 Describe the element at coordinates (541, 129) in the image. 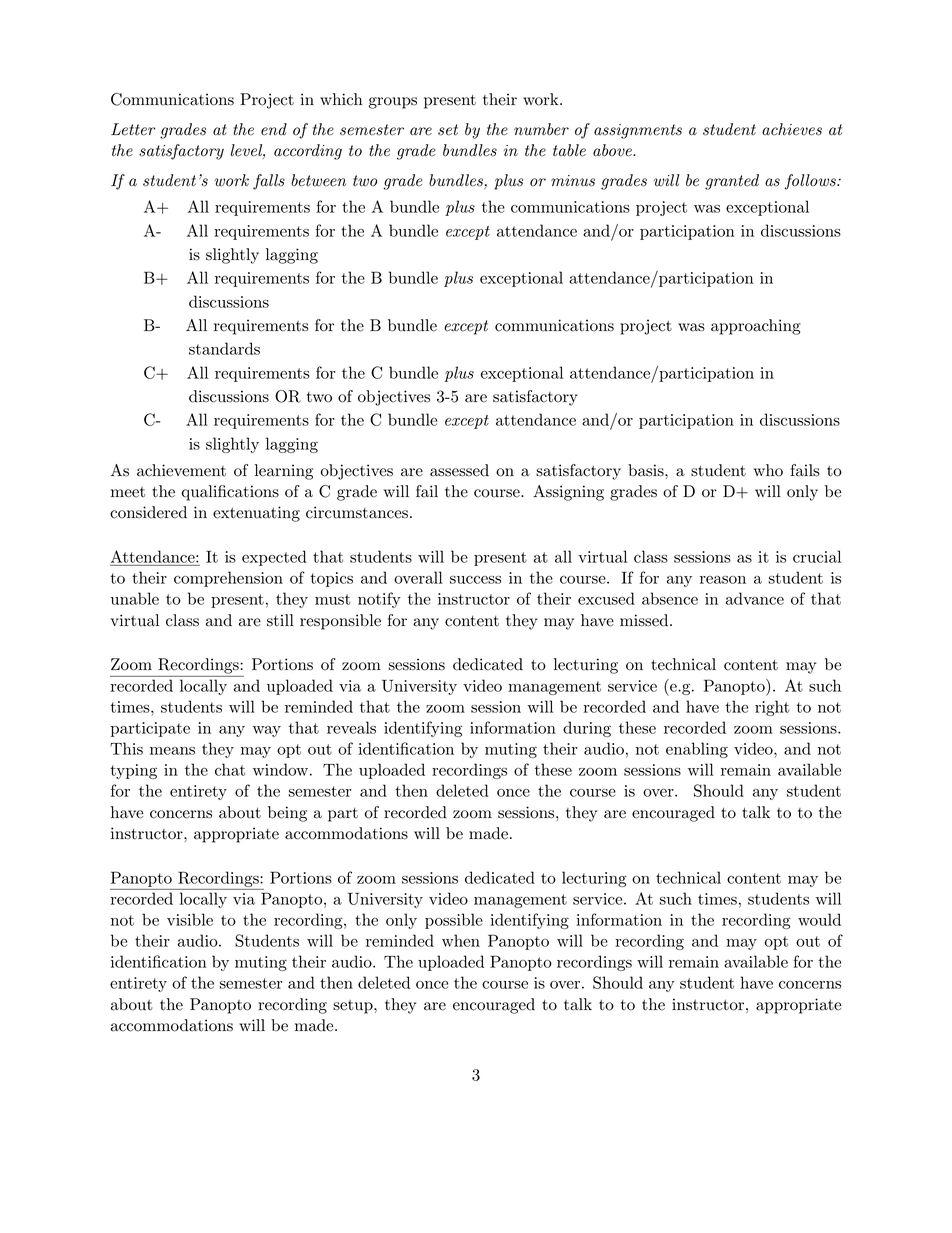

I see `number` at that location.
